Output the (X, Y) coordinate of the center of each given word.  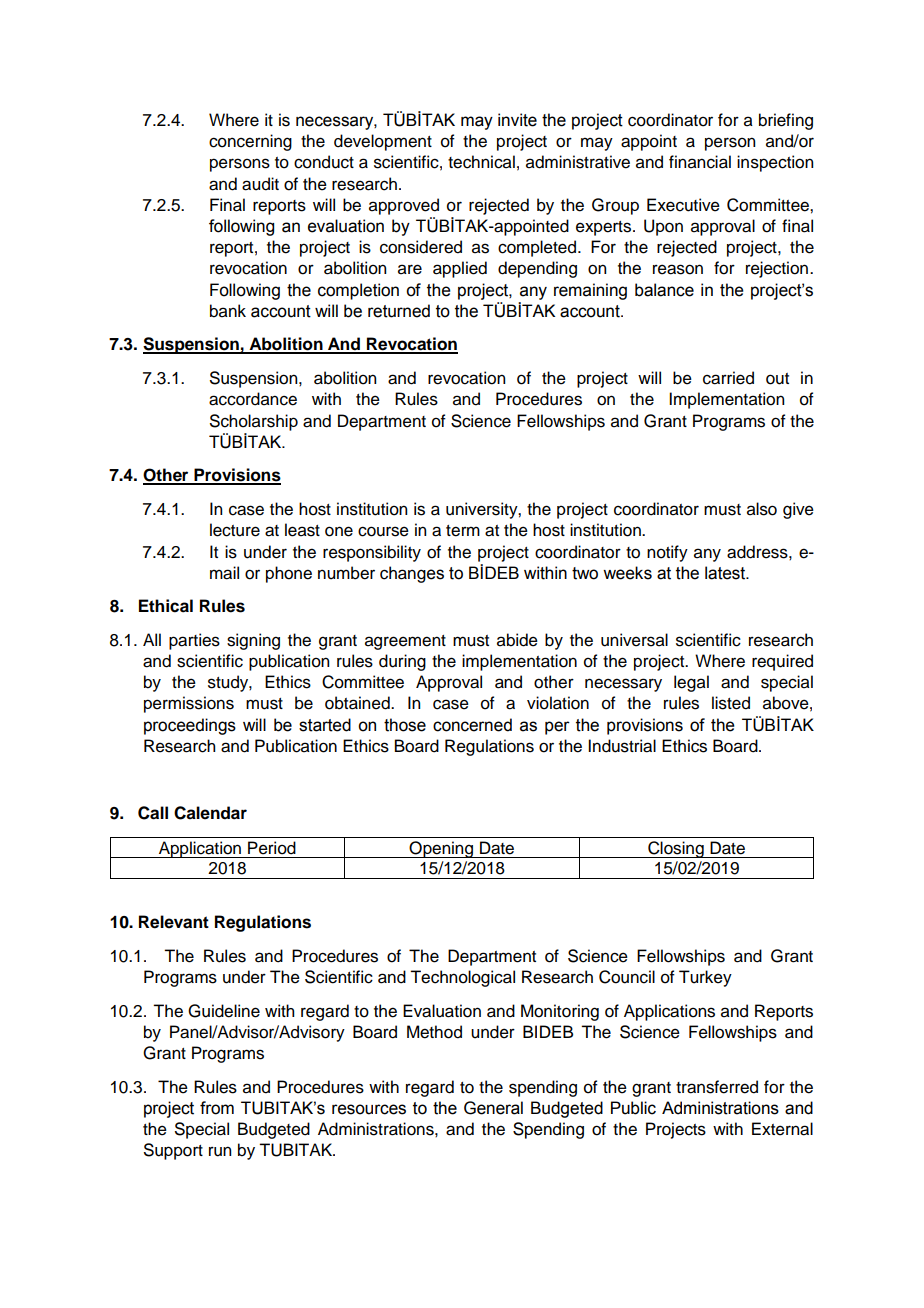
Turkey (705, 978)
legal (691, 683)
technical (481, 162)
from (217, 1108)
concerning (250, 142)
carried (728, 378)
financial (700, 162)
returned (399, 311)
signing (253, 641)
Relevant (174, 922)
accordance (253, 399)
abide (517, 640)
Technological (462, 978)
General (493, 1108)
